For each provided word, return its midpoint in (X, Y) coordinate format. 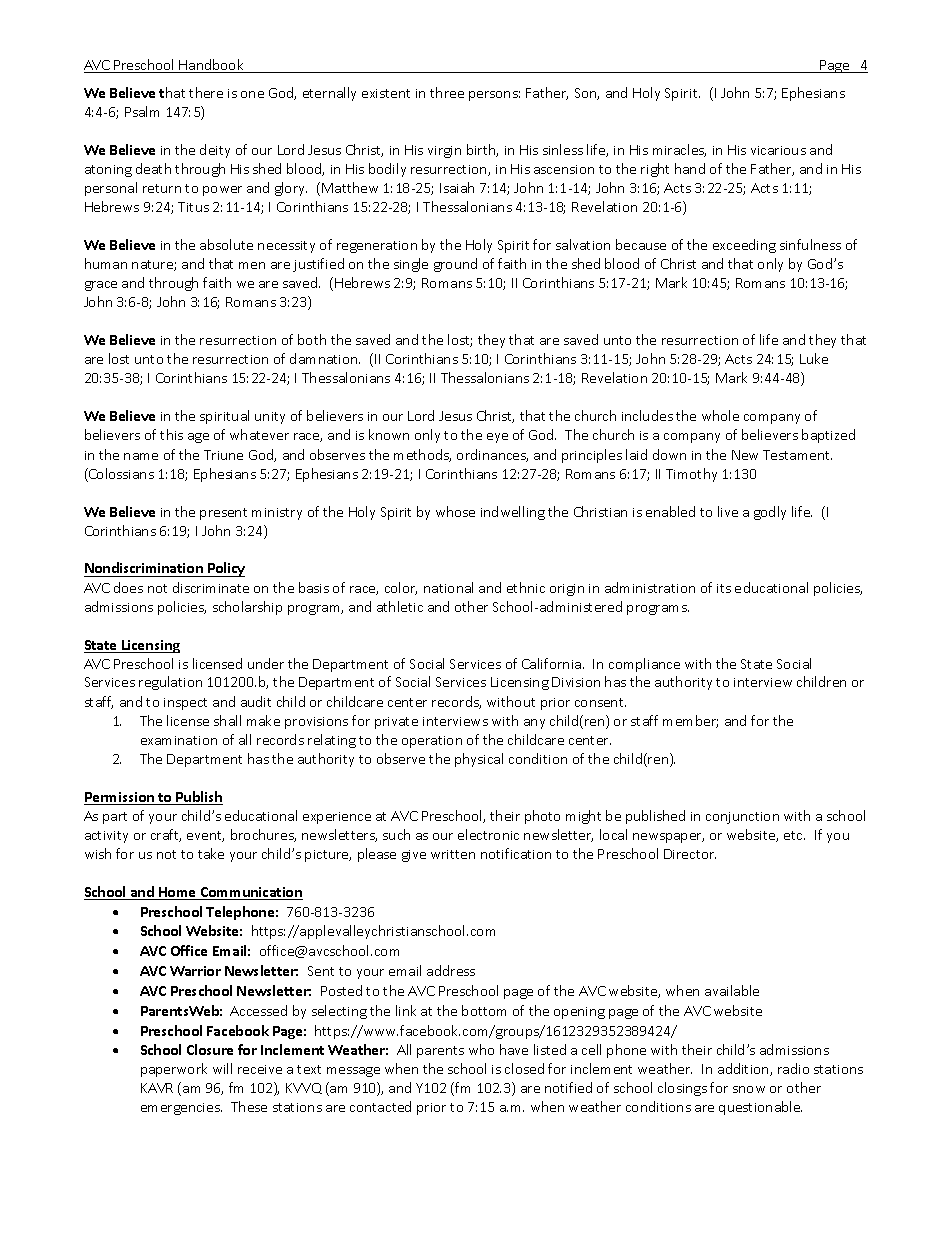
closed (524, 1068)
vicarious (778, 150)
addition (744, 1069)
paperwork (174, 1070)
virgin (444, 152)
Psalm (142, 111)
